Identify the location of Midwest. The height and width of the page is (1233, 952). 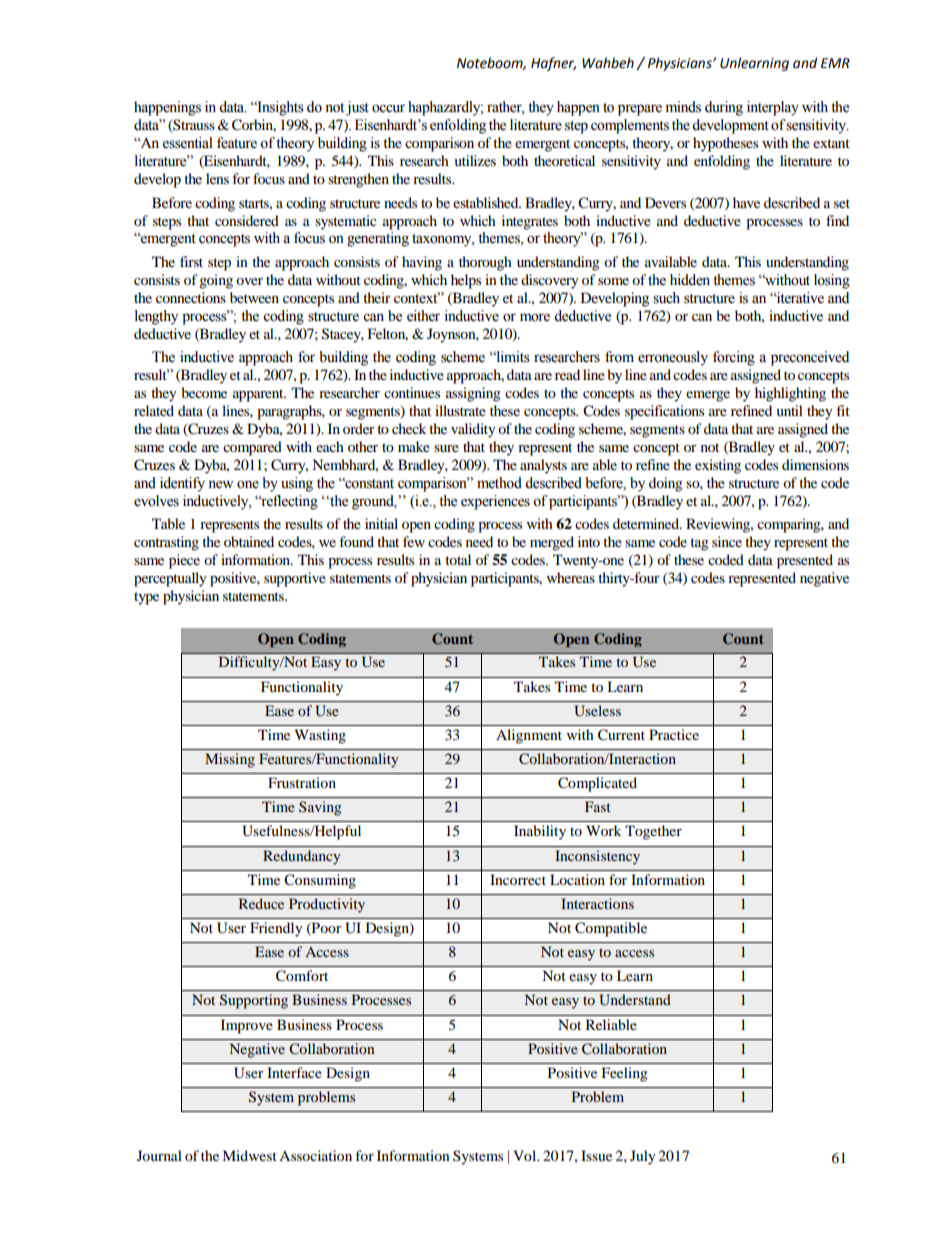
(249, 1155).
